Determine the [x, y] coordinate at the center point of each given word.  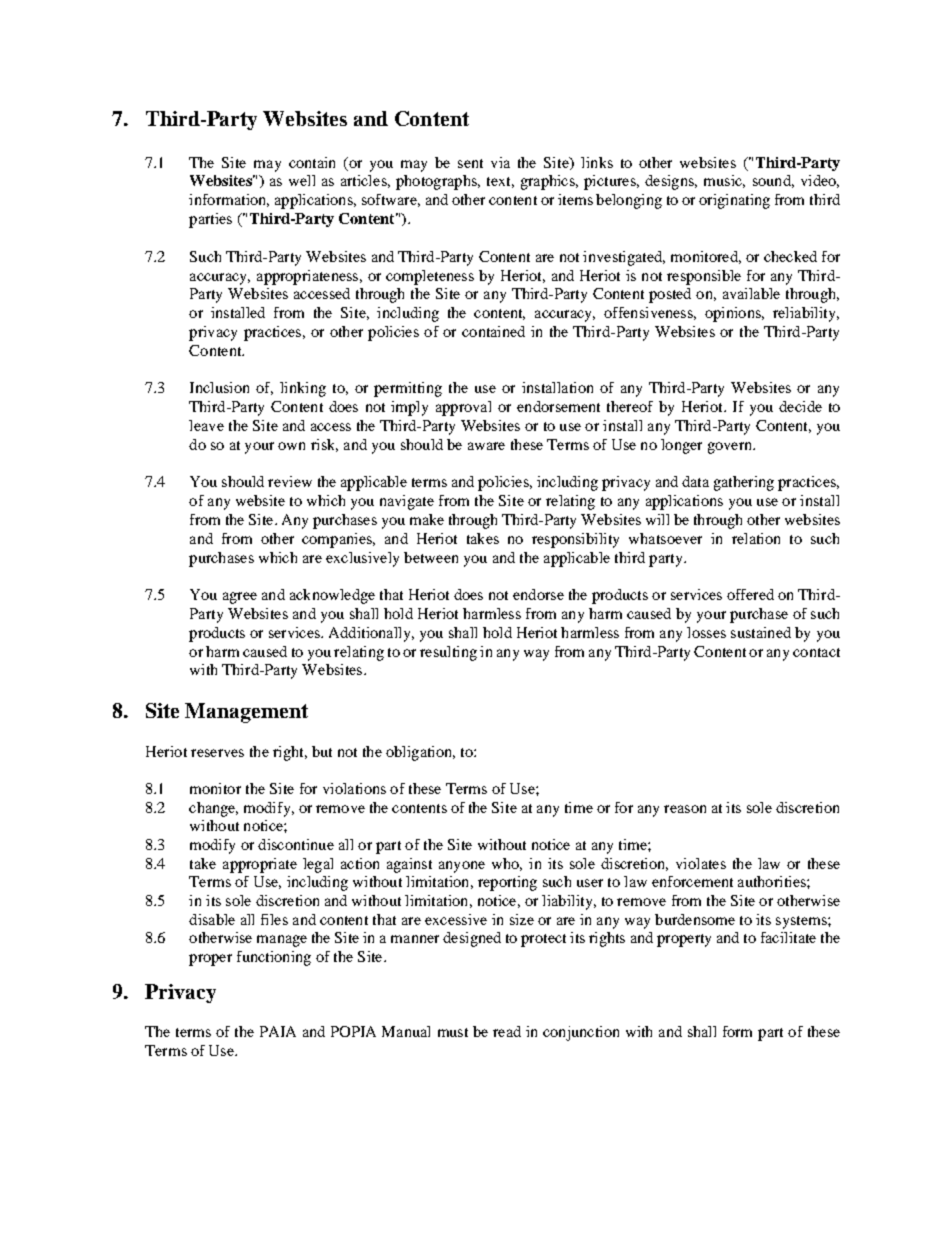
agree [240, 598]
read [507, 1031]
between [431, 557]
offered [750, 594]
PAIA [278, 1031]
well [302, 180]
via [500, 162]
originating [734, 201]
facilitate [788, 937]
